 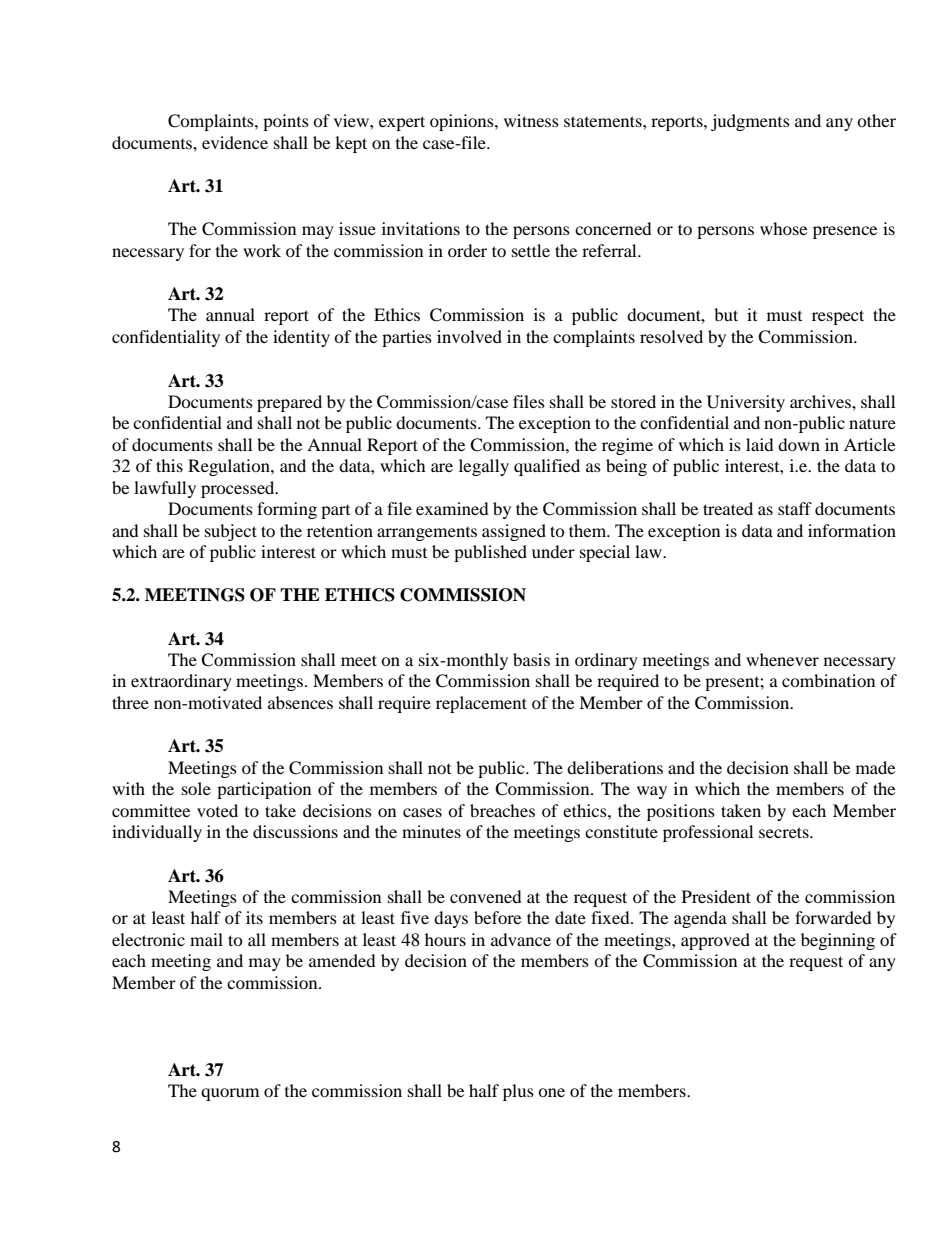 What do you see at coordinates (518, 1092) in the document?
I see `plus` at bounding box center [518, 1092].
